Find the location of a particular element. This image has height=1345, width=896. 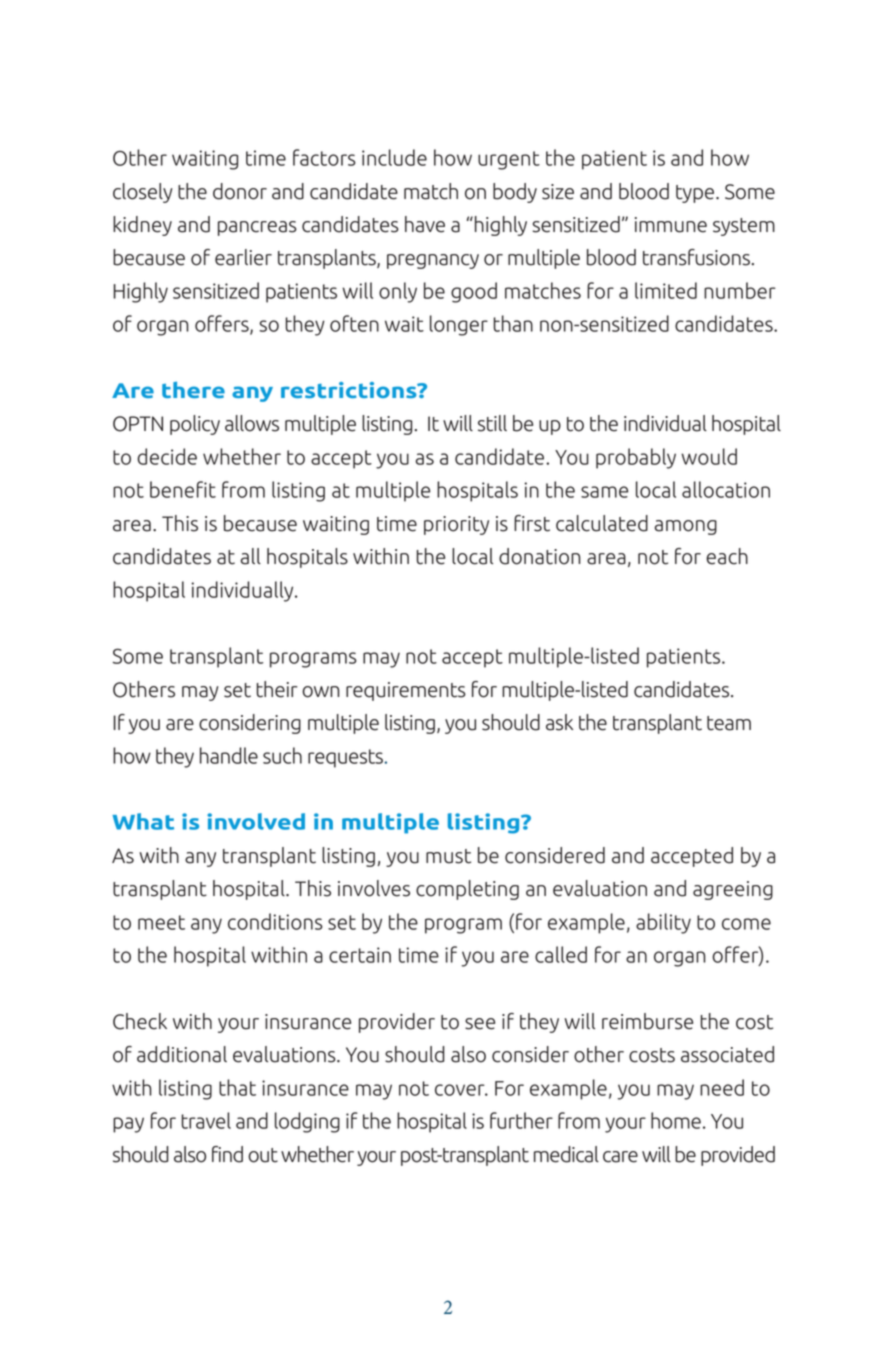

have is located at coordinates (425, 224).
